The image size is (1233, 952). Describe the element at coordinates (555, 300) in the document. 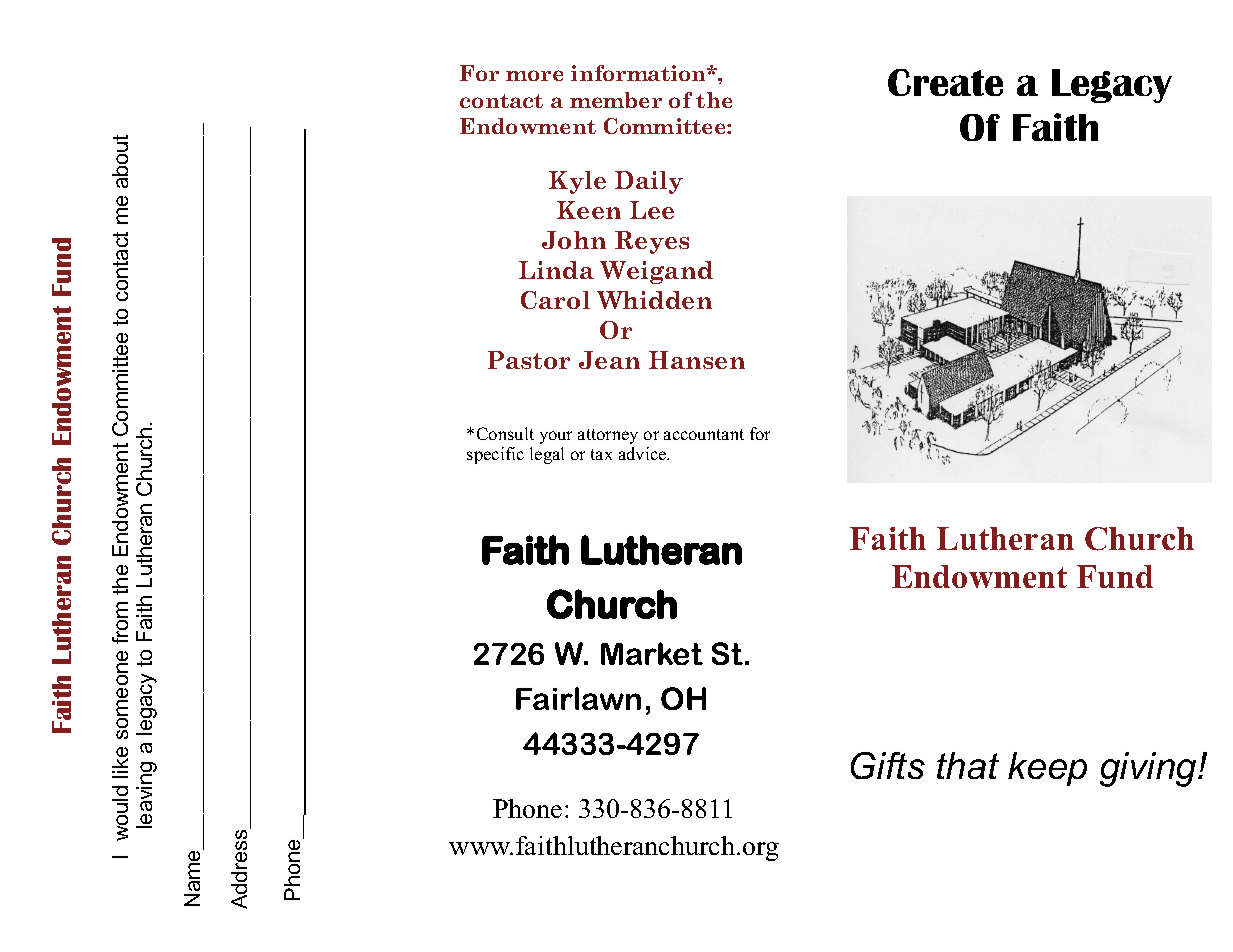

I see `Carol` at that location.
